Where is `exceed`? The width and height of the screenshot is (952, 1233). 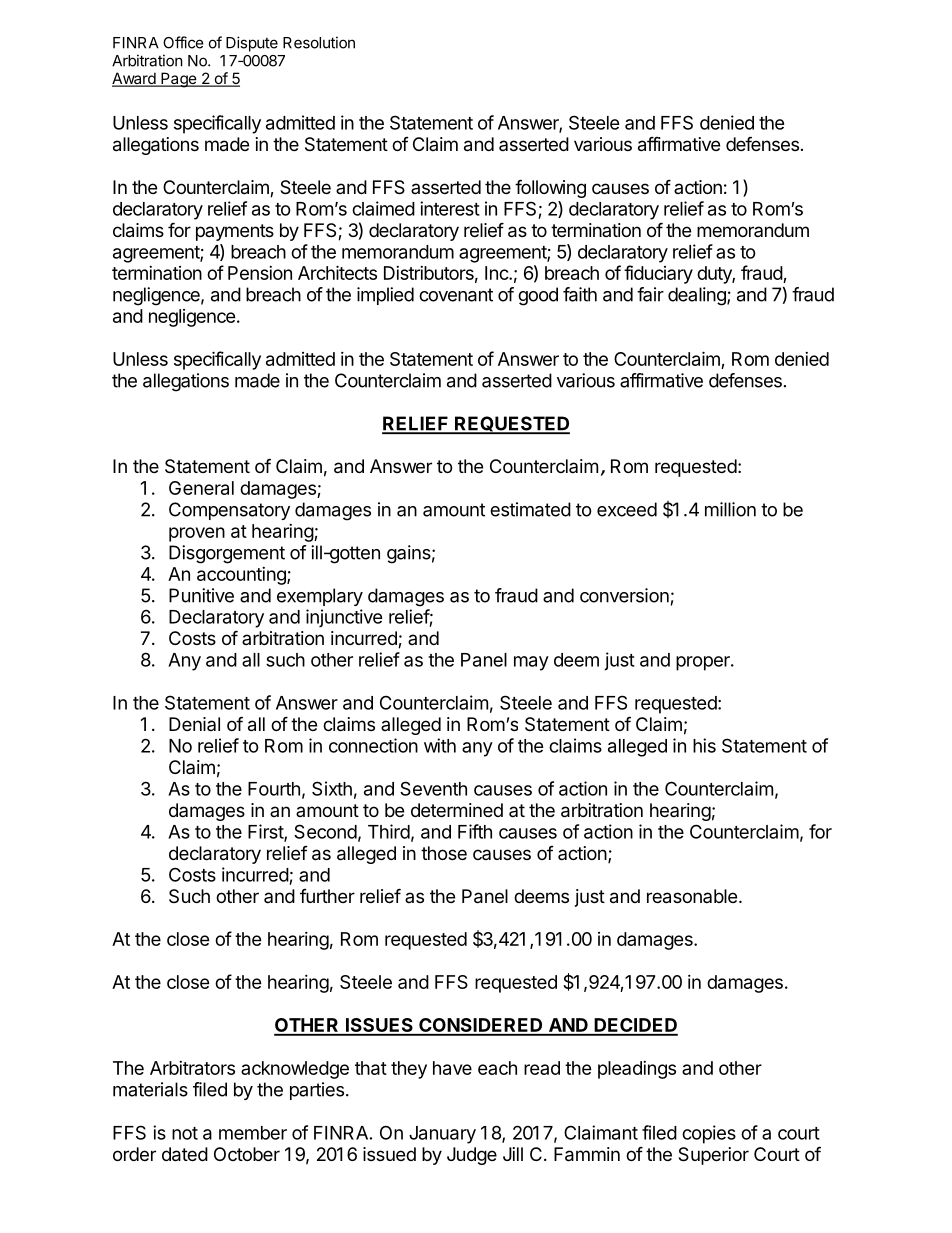 exceed is located at coordinates (627, 509).
